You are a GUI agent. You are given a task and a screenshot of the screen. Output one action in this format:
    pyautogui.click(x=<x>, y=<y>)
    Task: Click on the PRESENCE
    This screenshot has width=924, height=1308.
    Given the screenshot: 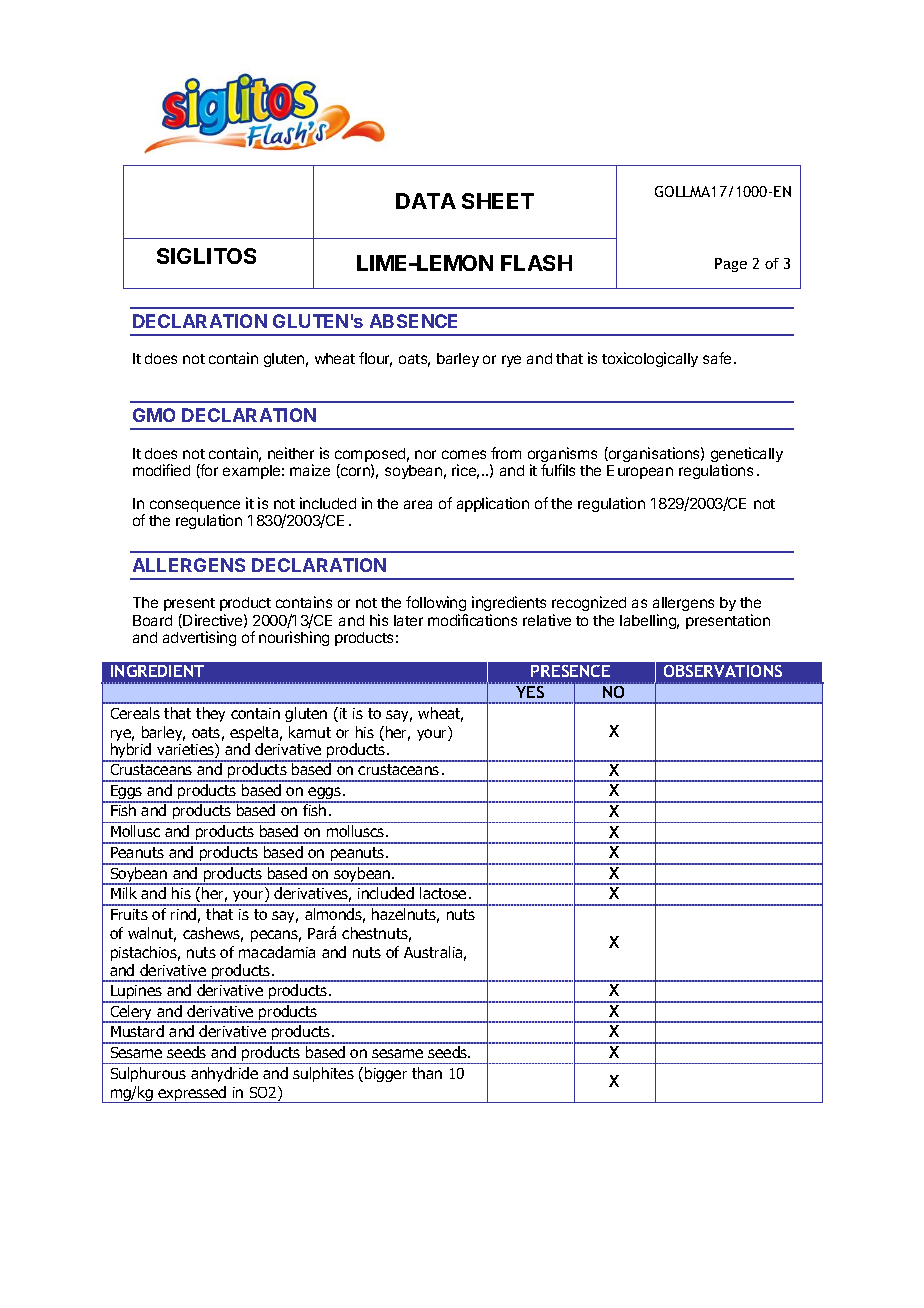 What is the action you would take?
    pyautogui.click(x=570, y=671)
